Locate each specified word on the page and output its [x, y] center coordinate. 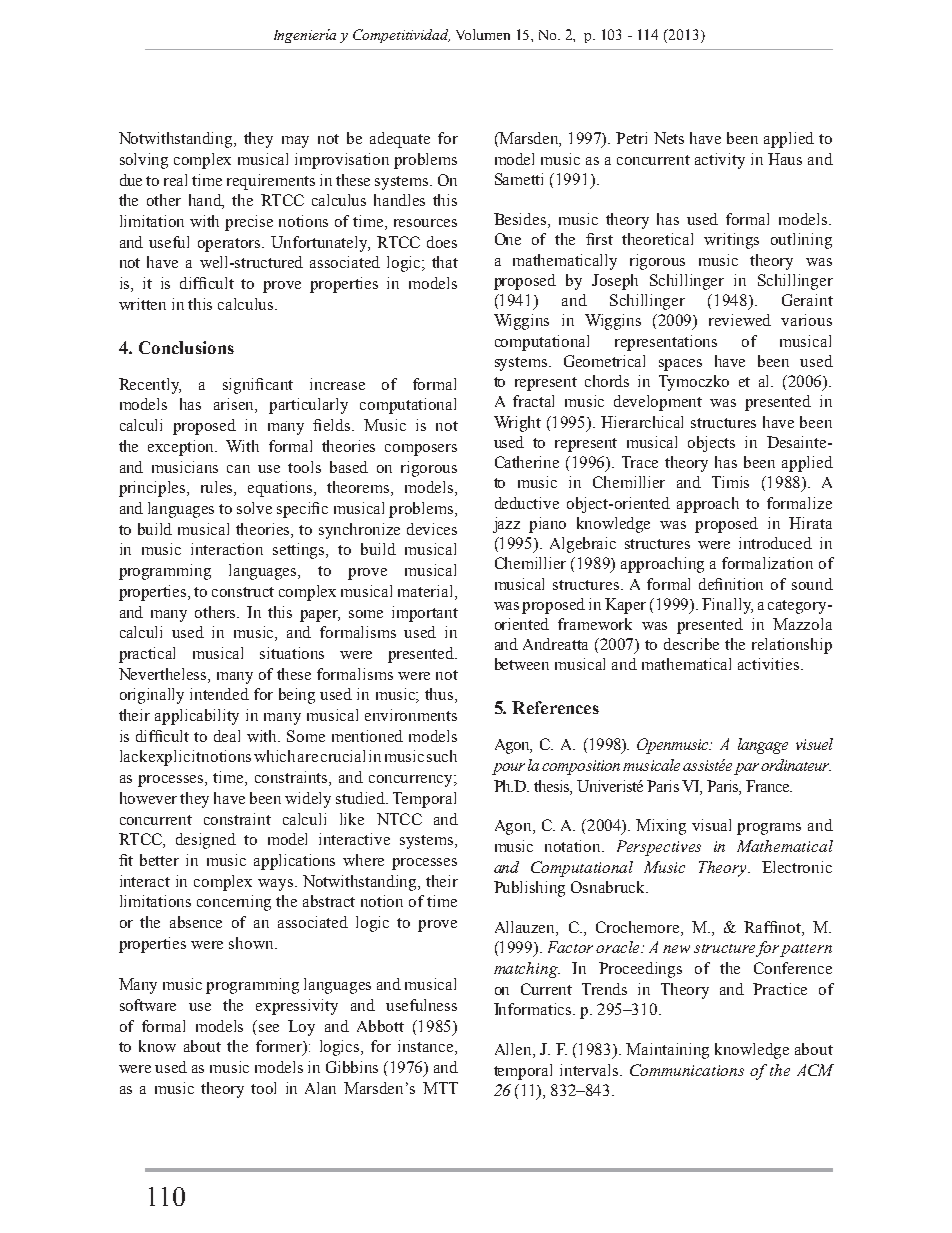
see [269, 1028]
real [175, 180]
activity [720, 161]
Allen [514, 1050]
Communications [687, 1070]
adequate [400, 140]
